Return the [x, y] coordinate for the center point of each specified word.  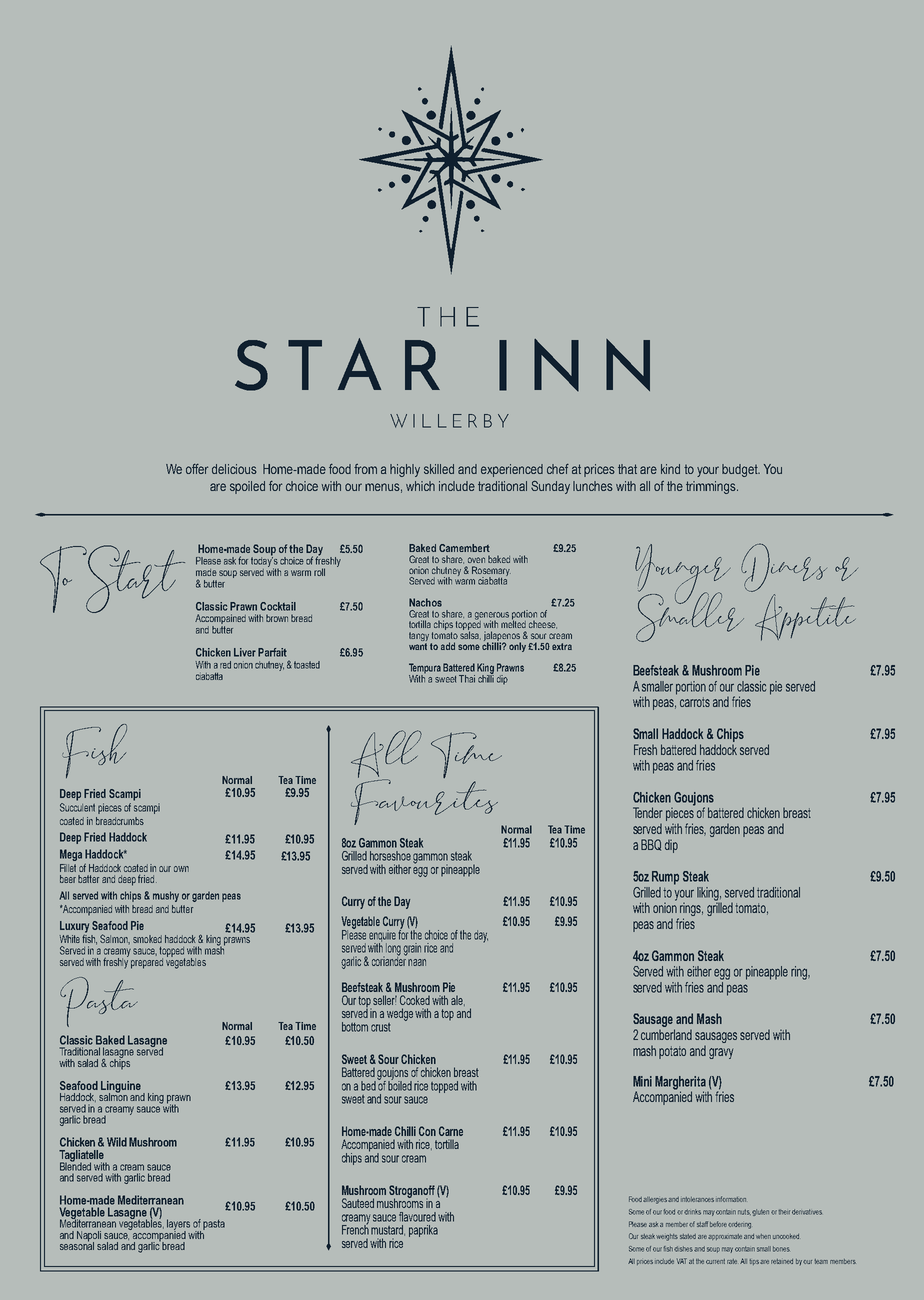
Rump [665, 878]
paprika [423, 1231]
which [420, 486]
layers [178, 1225]
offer [197, 469]
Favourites [424, 801]
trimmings [712, 487]
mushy [166, 896]
